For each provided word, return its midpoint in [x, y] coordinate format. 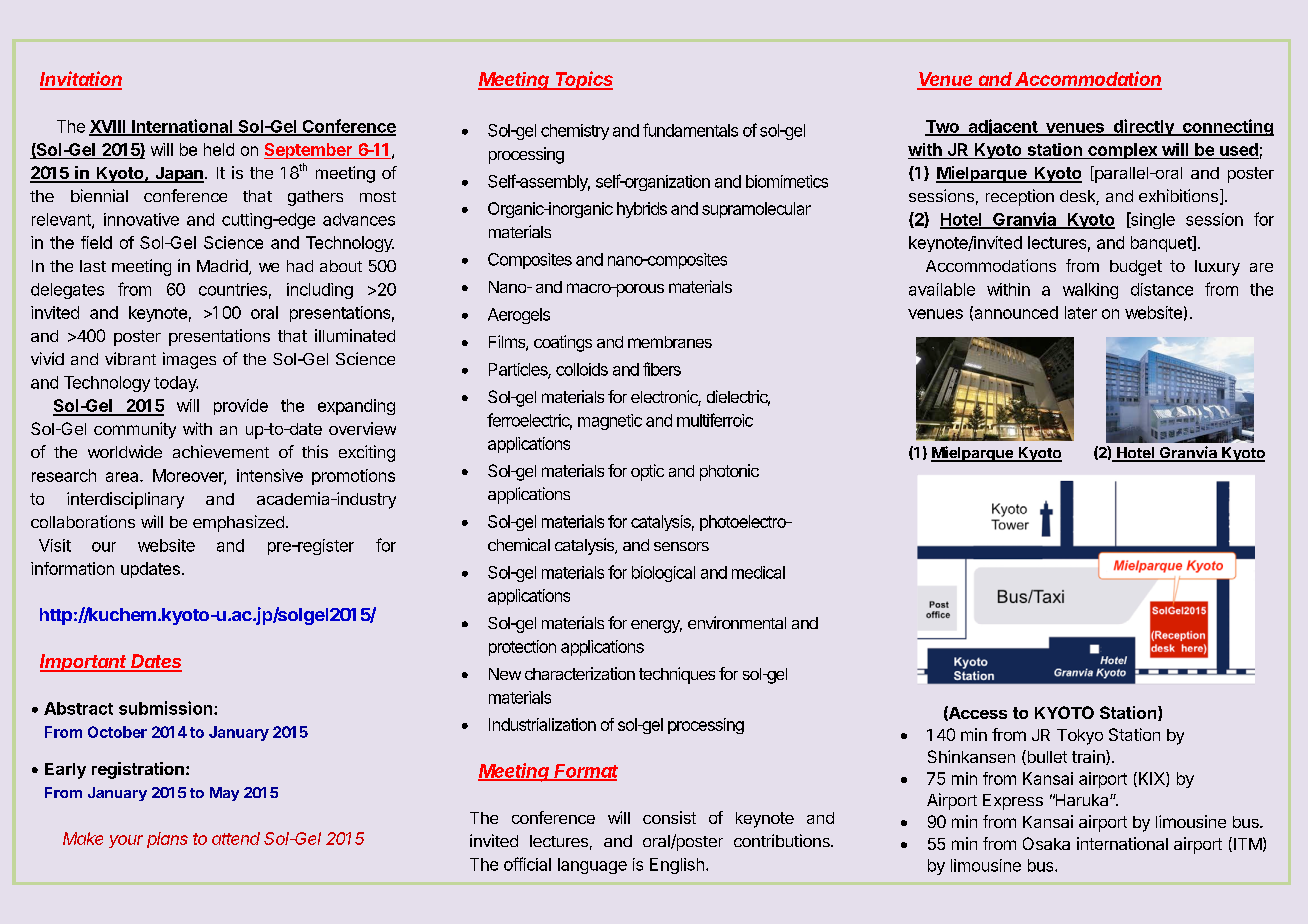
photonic [729, 472]
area [123, 477]
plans [167, 840]
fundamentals [690, 130]
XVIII [108, 127]
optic [647, 472]
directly [1143, 127]
